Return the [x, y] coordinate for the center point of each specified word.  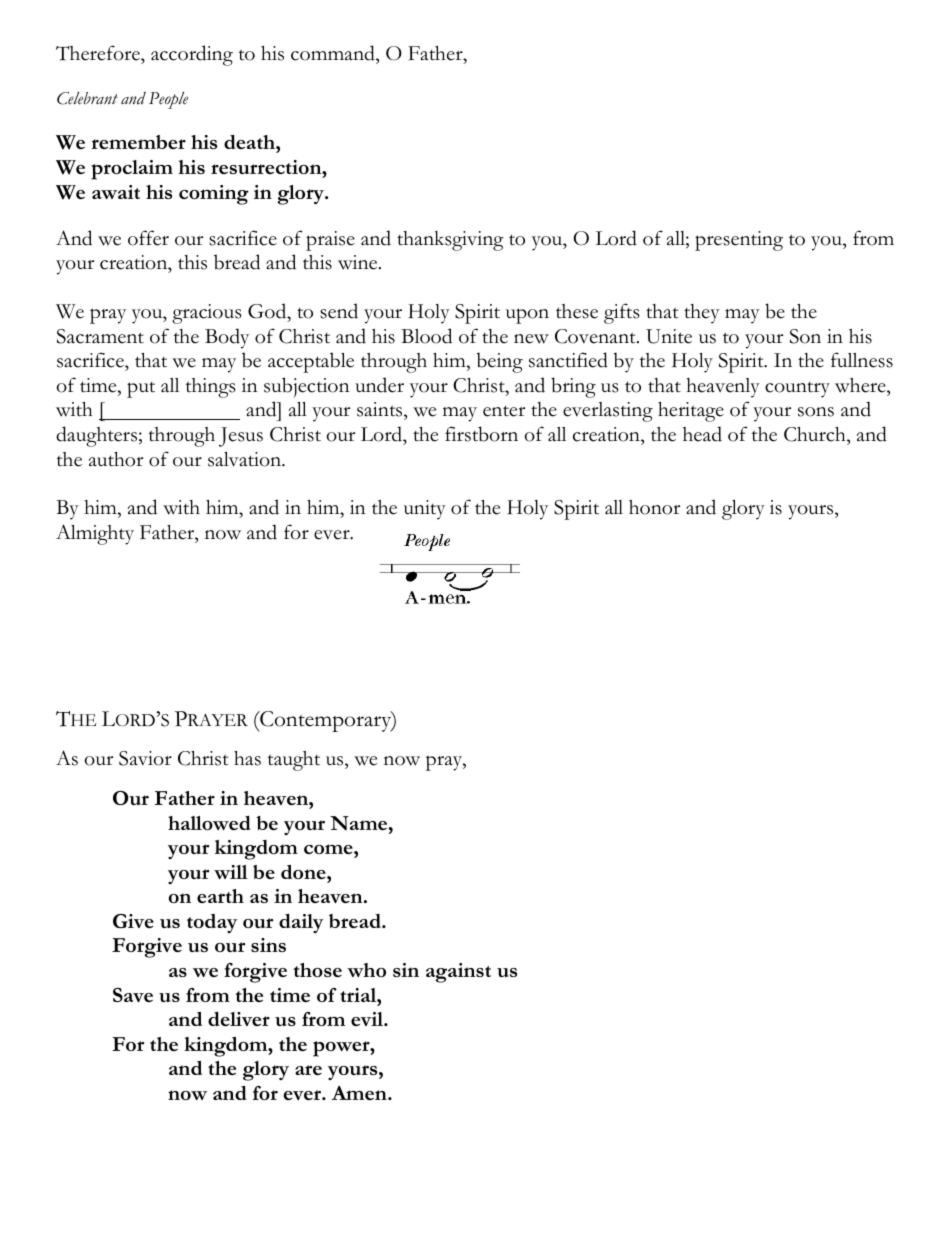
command [334, 54]
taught [294, 761]
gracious [207, 314]
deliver [239, 1019]
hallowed [209, 823]
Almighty [95, 534]
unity [425, 510]
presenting [739, 241]
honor [654, 507]
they [702, 314]
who [366, 970]
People [168, 100]
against [458, 973]
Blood [426, 336]
